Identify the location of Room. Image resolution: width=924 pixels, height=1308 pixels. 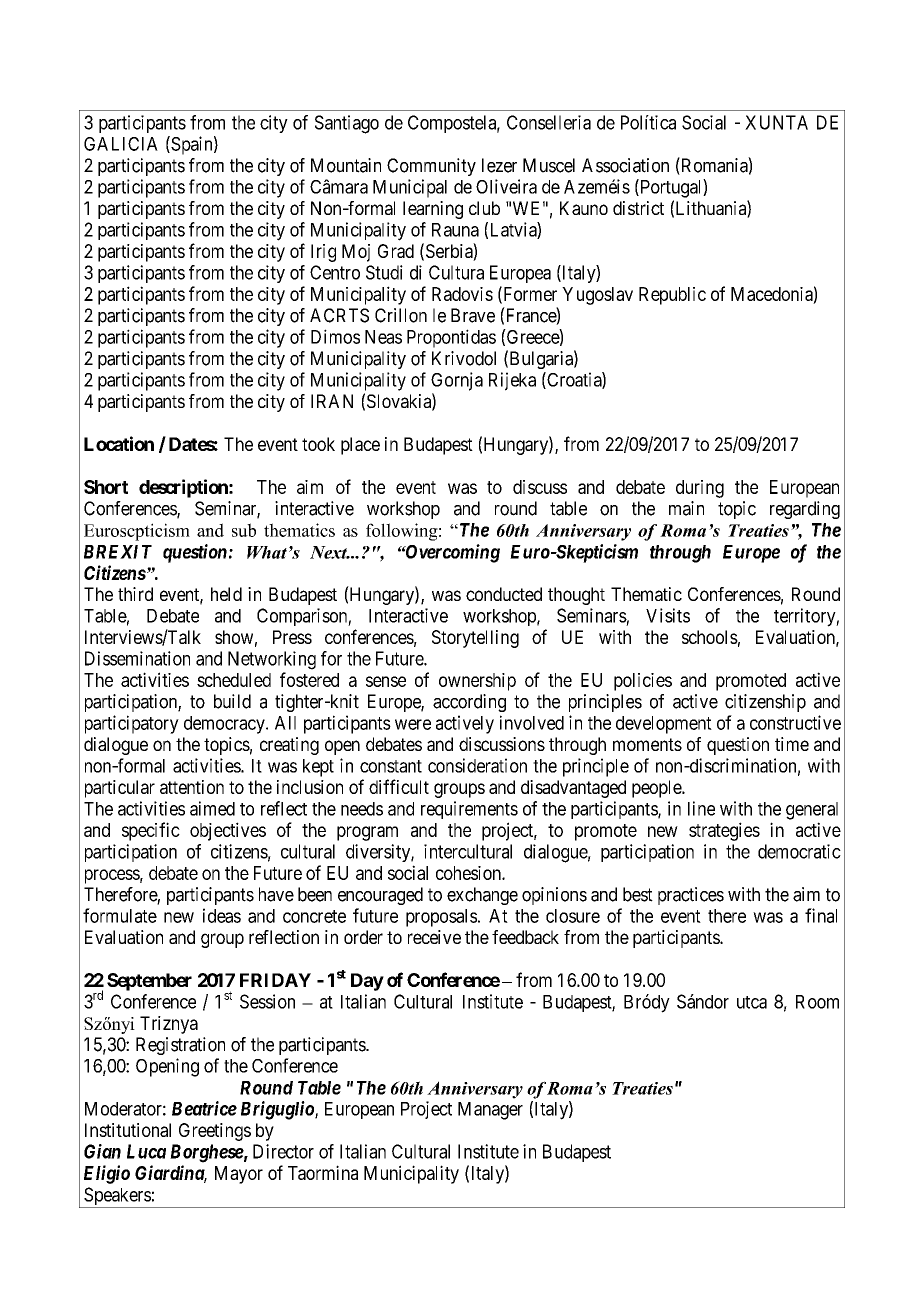
(817, 1002).
